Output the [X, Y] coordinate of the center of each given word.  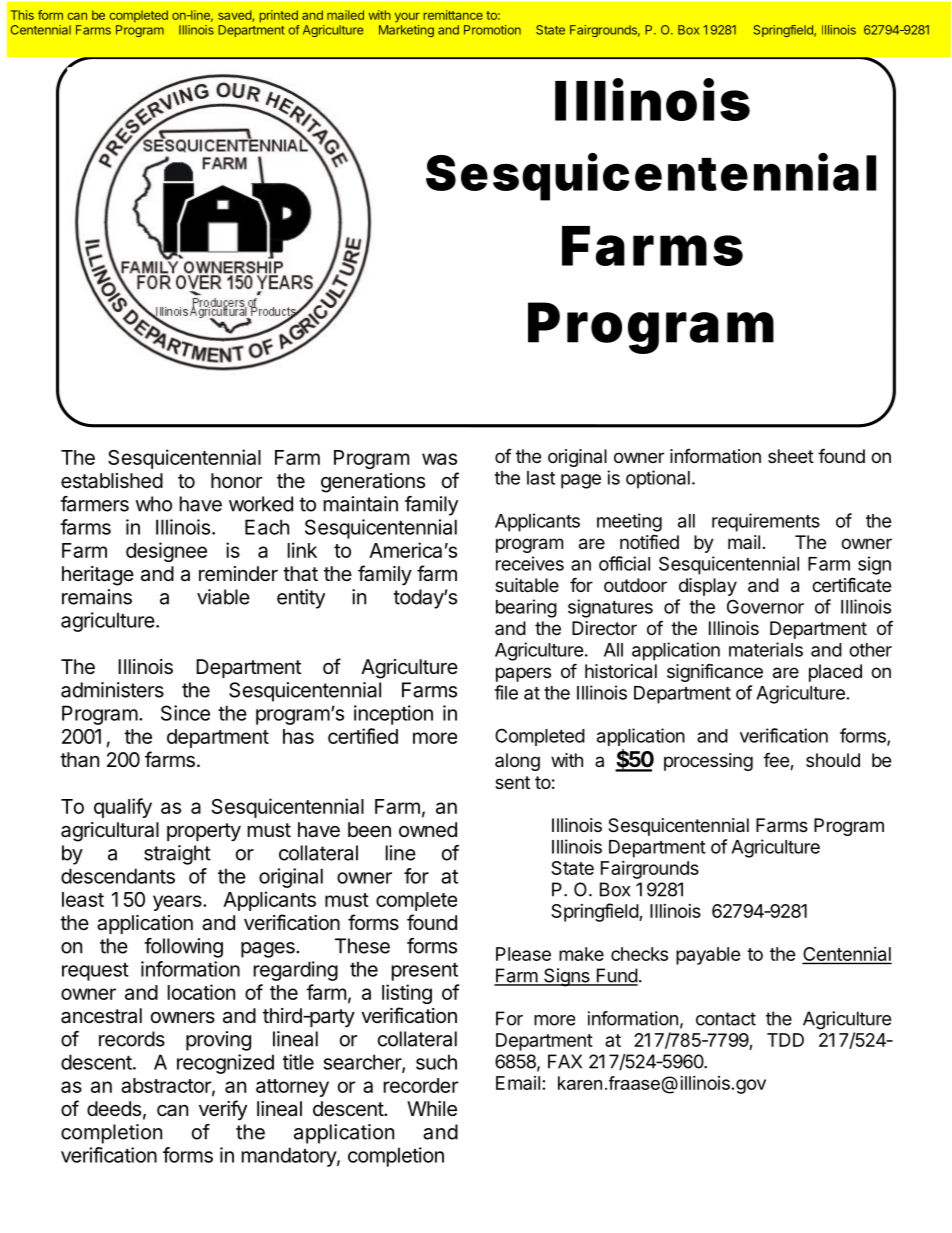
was [439, 459]
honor [236, 480]
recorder [421, 1085]
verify [223, 1110]
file [506, 692]
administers [112, 690]
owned [428, 829]
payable [708, 956]
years [178, 903]
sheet [791, 456]
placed [835, 673]
